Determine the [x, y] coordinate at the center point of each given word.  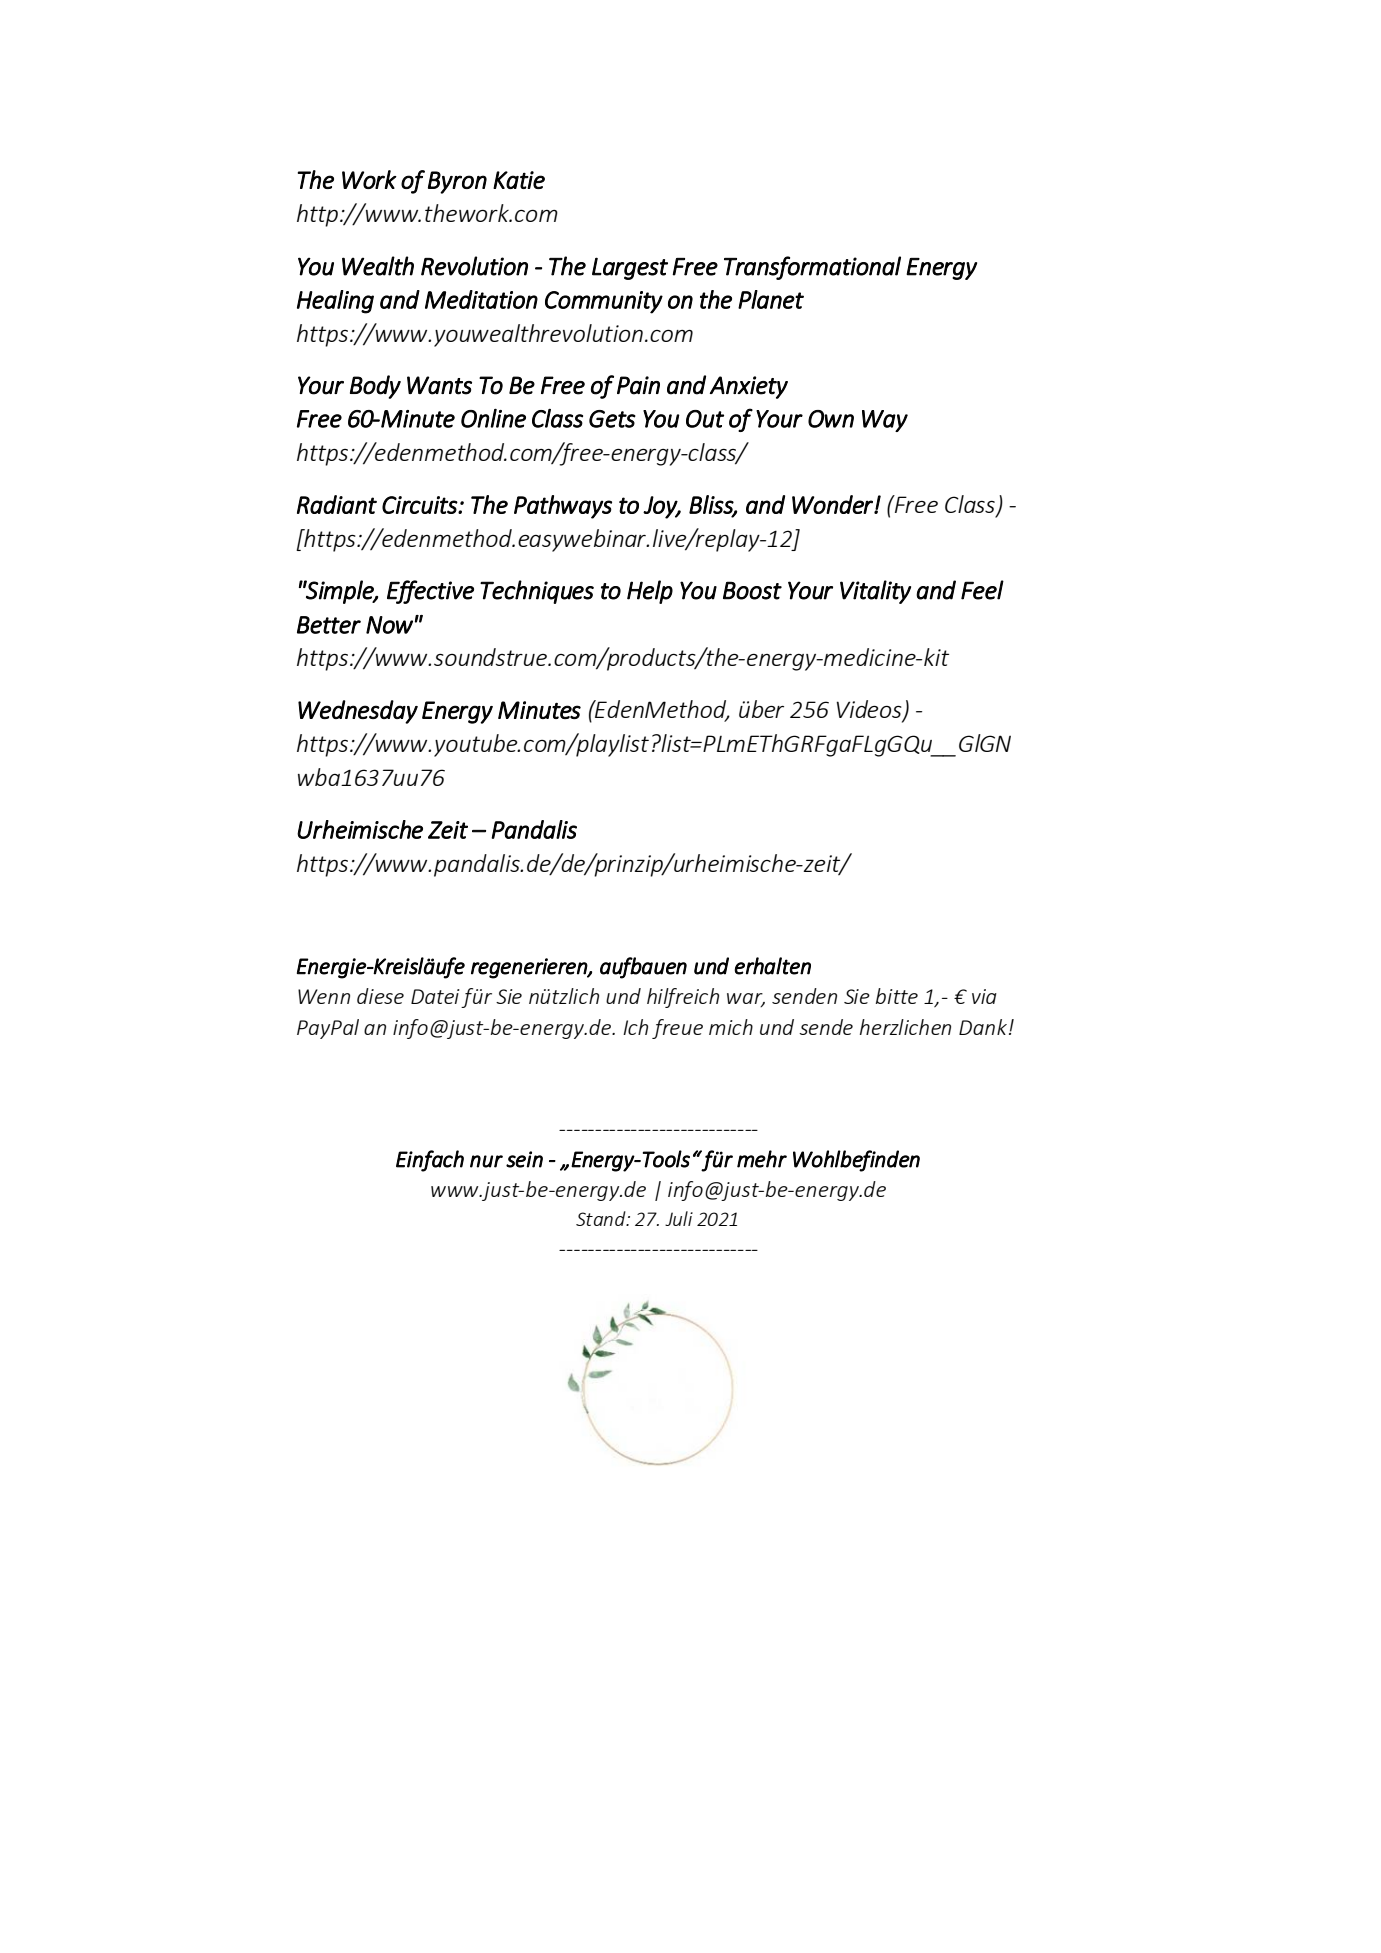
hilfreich [683, 998]
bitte [897, 996]
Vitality [875, 592]
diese [380, 996]
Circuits [420, 505]
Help [650, 592]
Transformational [812, 268]
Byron [457, 182]
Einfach [430, 1161]
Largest [630, 268]
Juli [679, 1218]
